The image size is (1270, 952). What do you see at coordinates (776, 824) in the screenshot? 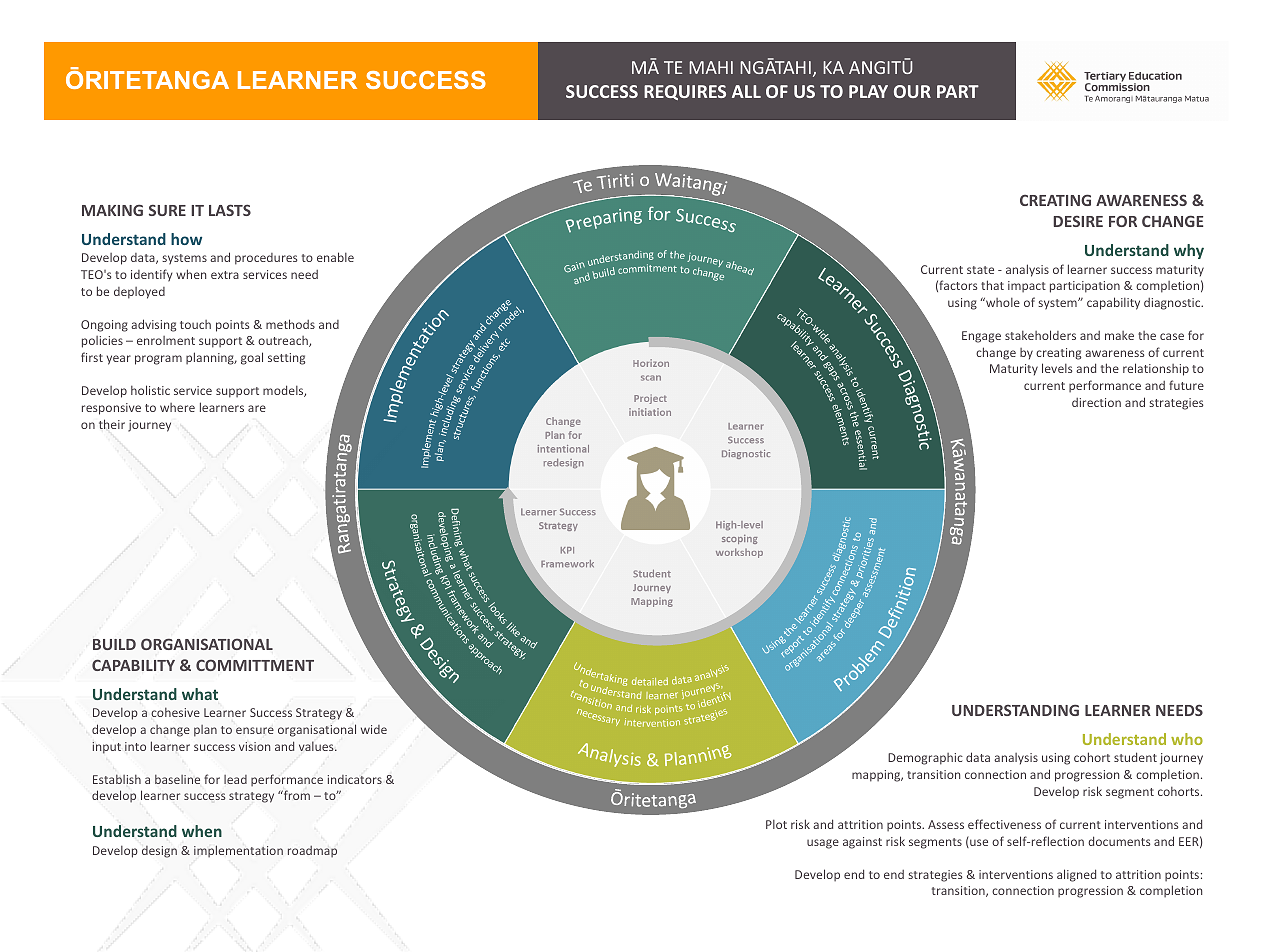
I see `Plot` at bounding box center [776, 824].
